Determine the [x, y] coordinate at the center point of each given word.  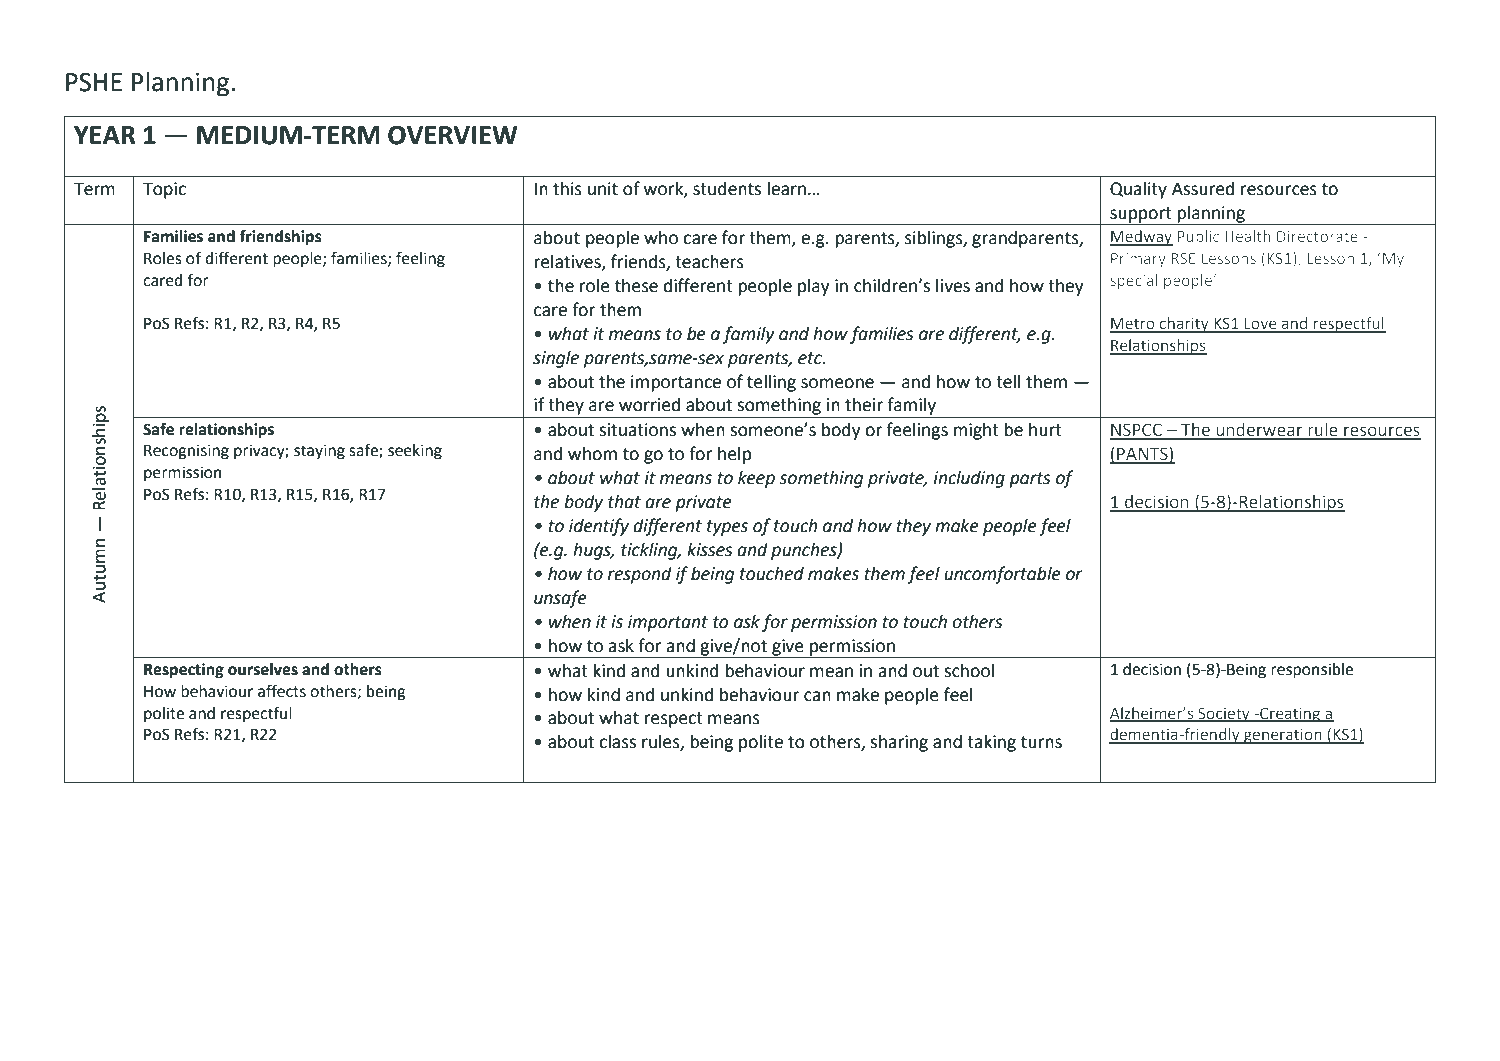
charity [1184, 325]
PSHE [94, 82]
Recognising [186, 452]
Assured [1203, 189]
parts [1030, 480]
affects [282, 691]
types [727, 528]
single [556, 359]
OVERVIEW [452, 135]
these [636, 286]
